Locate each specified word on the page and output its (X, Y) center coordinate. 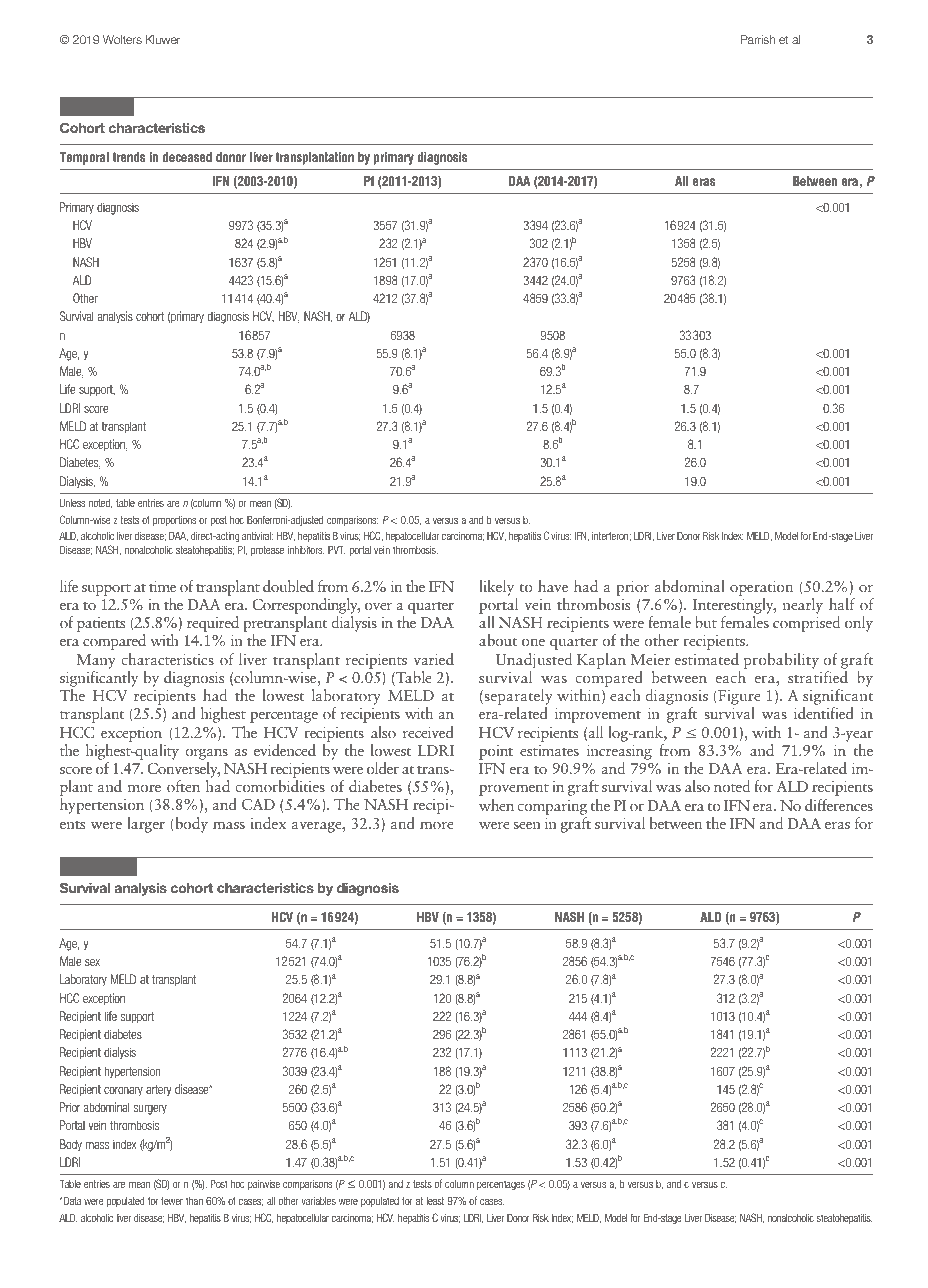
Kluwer (163, 39)
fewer (172, 1200)
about (498, 640)
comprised (806, 624)
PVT (337, 550)
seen (527, 825)
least (435, 1201)
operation (761, 588)
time (162, 586)
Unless (72, 503)
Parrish (758, 39)
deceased (187, 157)
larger (146, 825)
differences (839, 805)
